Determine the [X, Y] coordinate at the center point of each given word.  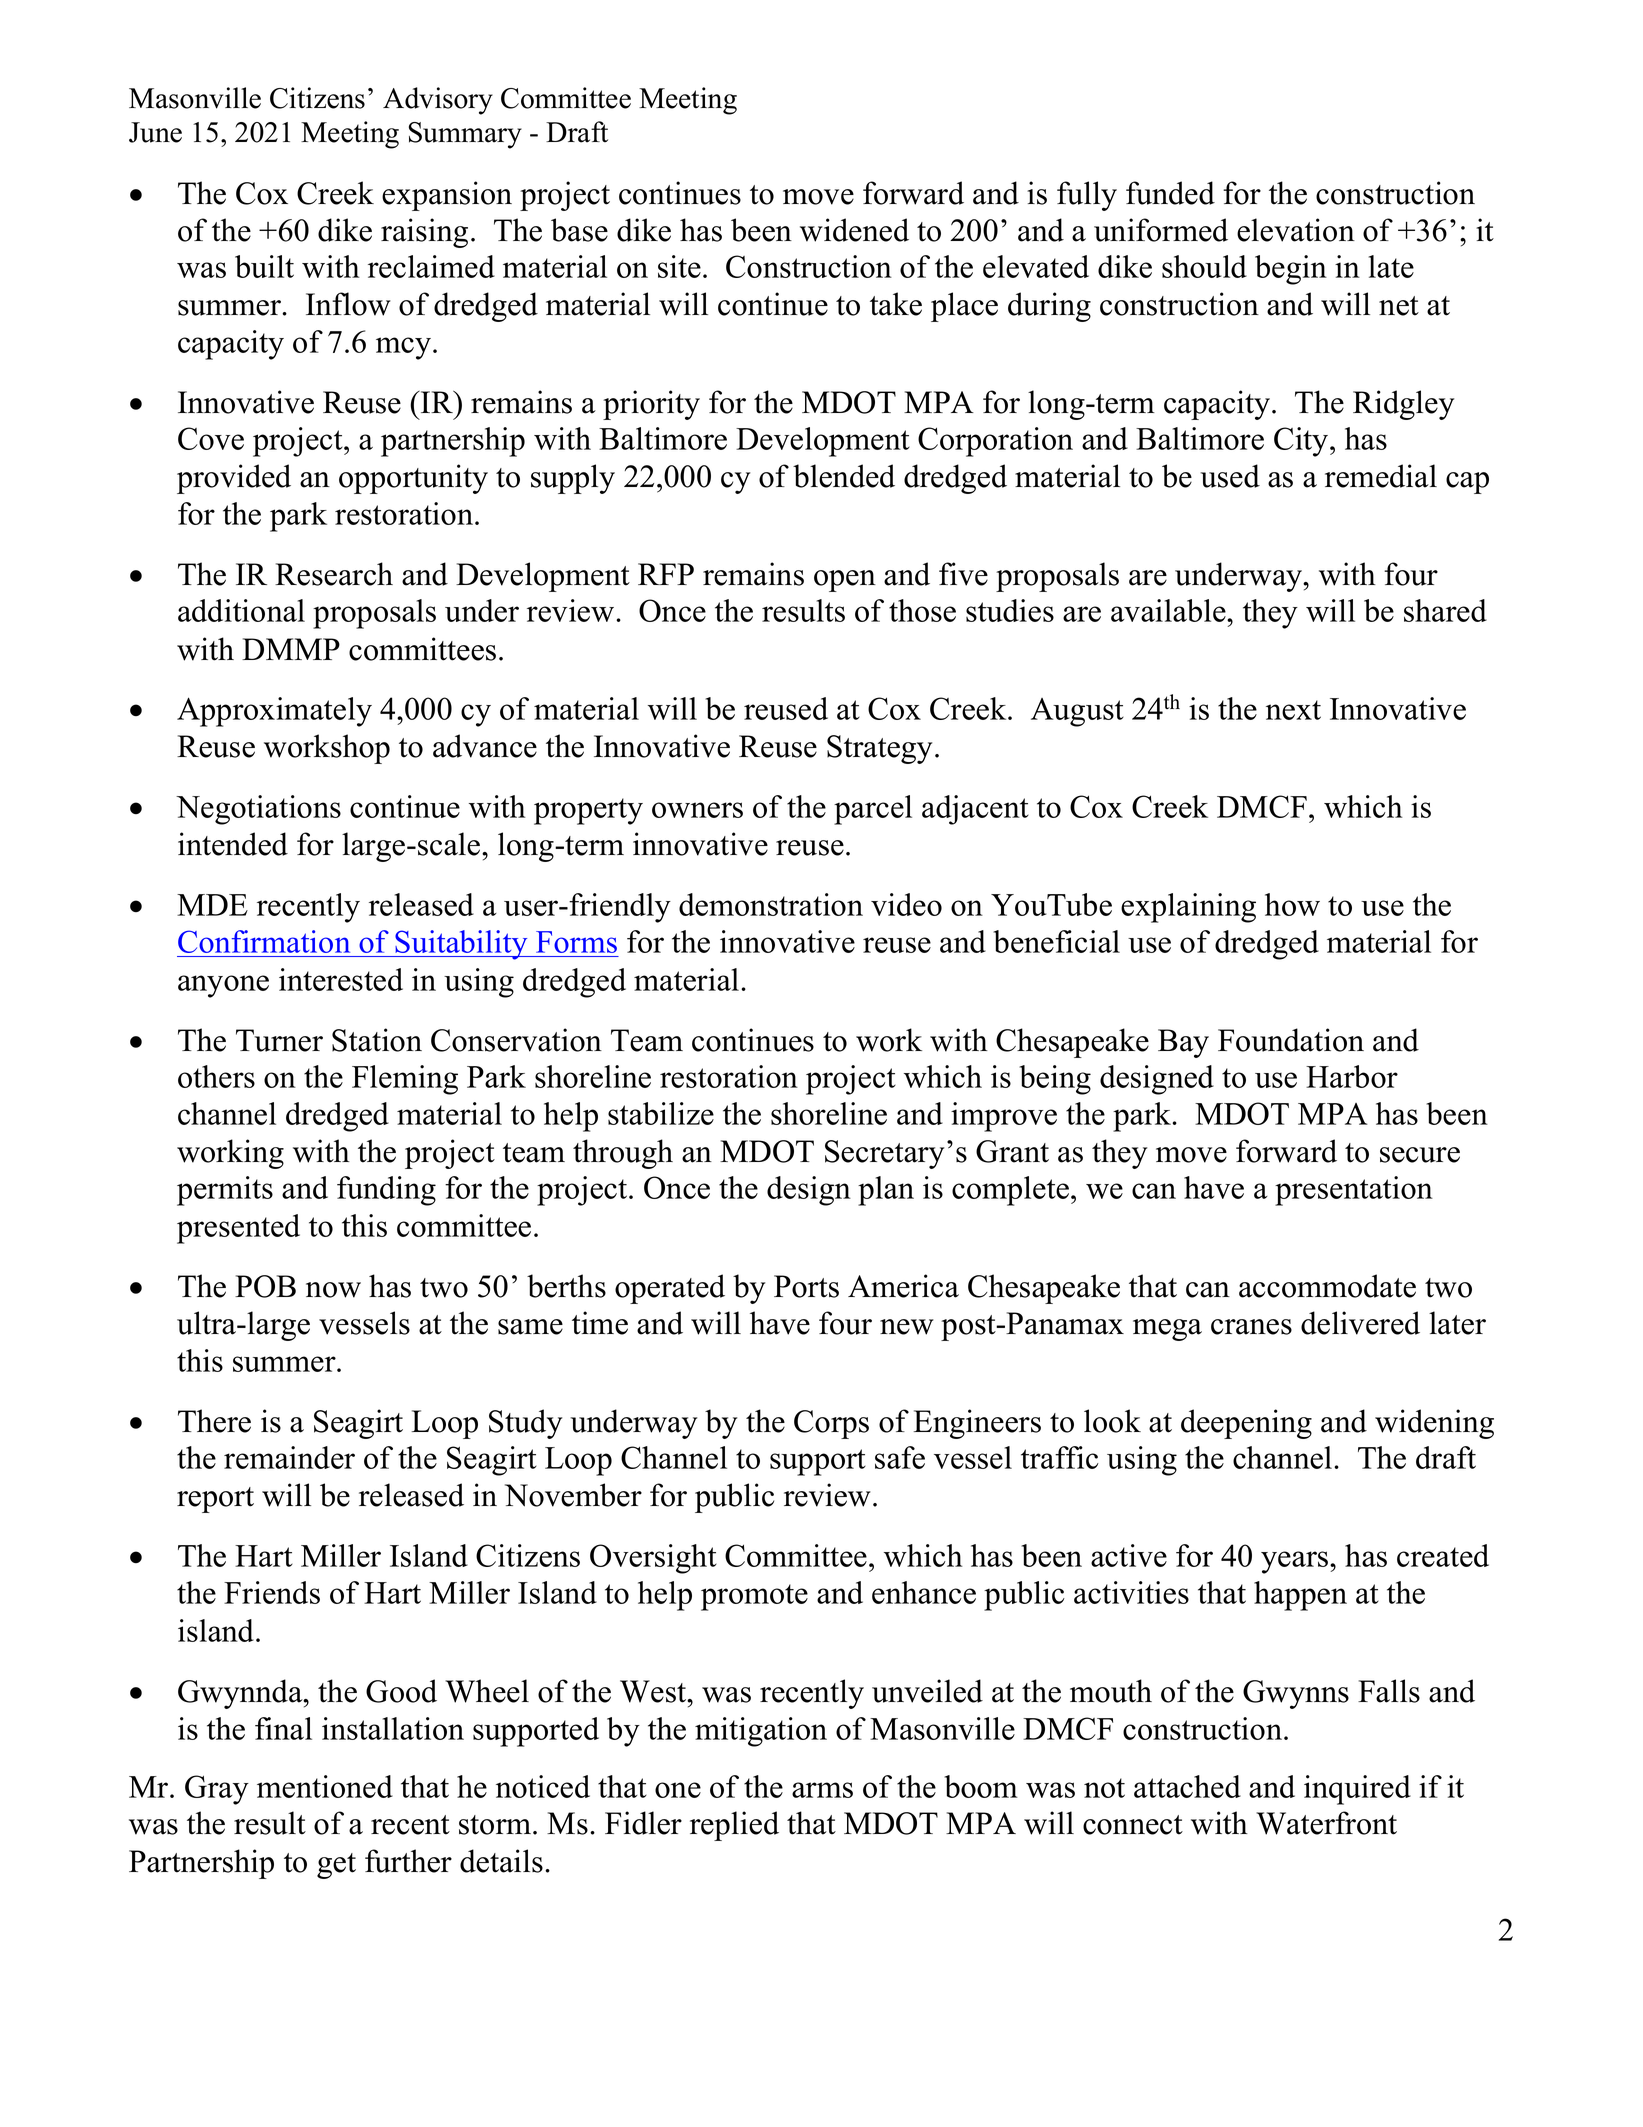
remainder [289, 1457]
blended [844, 476]
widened [854, 230]
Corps [831, 1424]
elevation [1296, 230]
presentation [1354, 1191]
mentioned [325, 1786]
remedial [1381, 476]
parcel [873, 810]
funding [386, 1191]
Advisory [438, 101]
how [1292, 904]
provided [234, 479]
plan [886, 1191]
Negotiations [258, 810]
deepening [1246, 1424]
